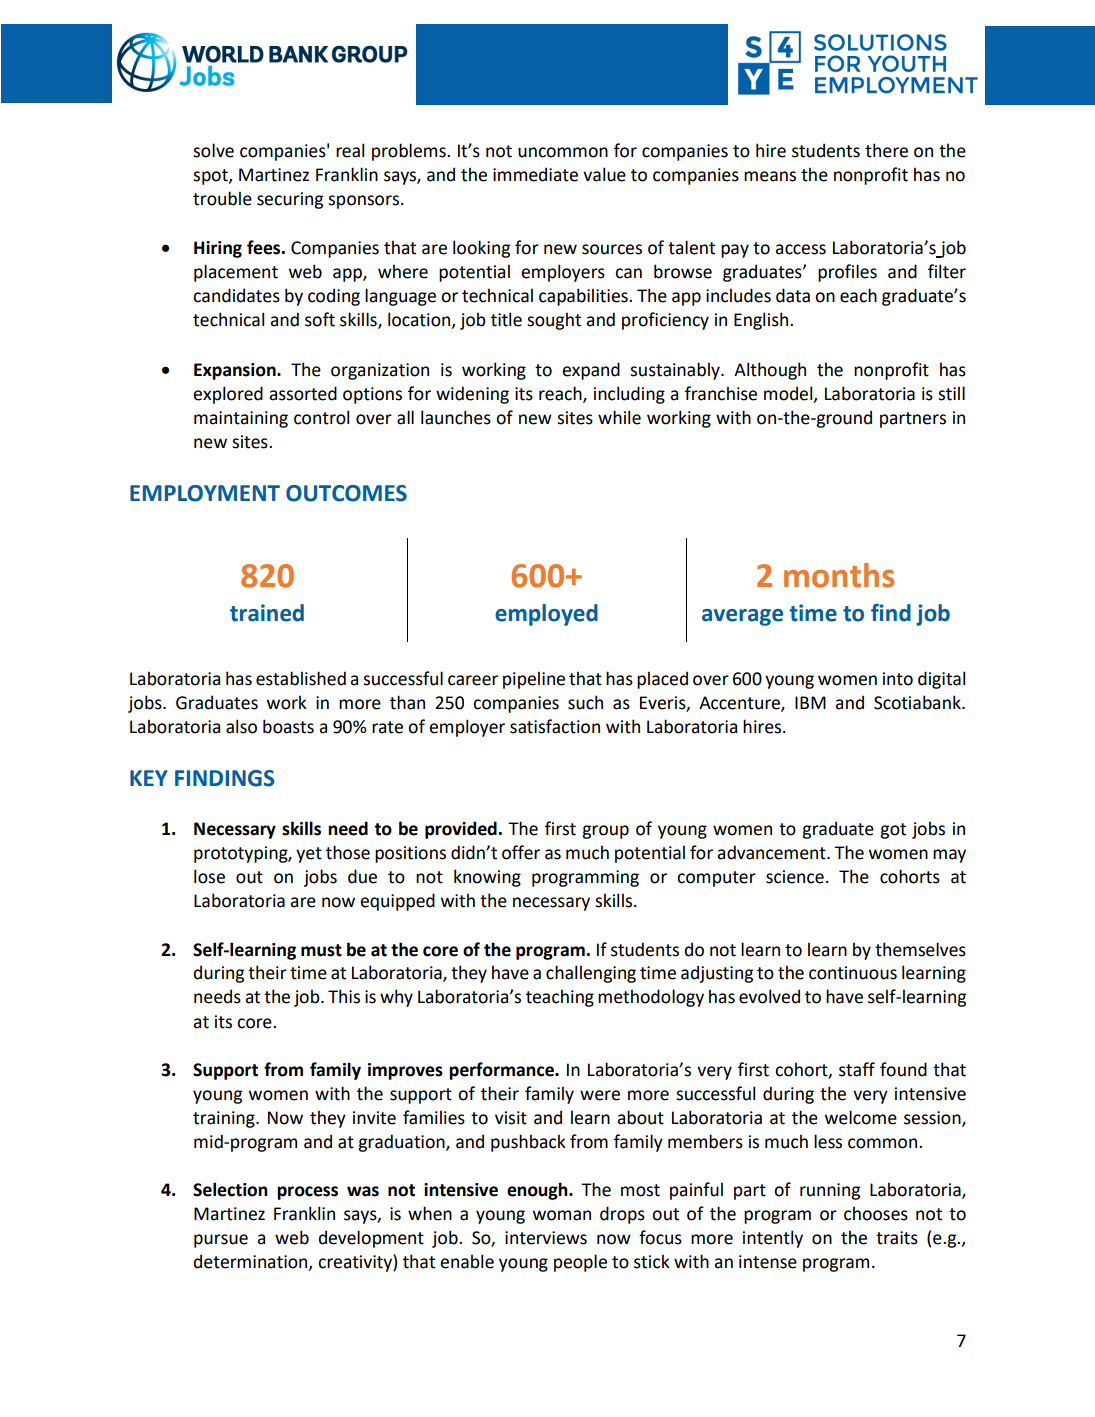 The height and width of the screenshot is (1417, 1095). I want to click on there, so click(886, 150).
